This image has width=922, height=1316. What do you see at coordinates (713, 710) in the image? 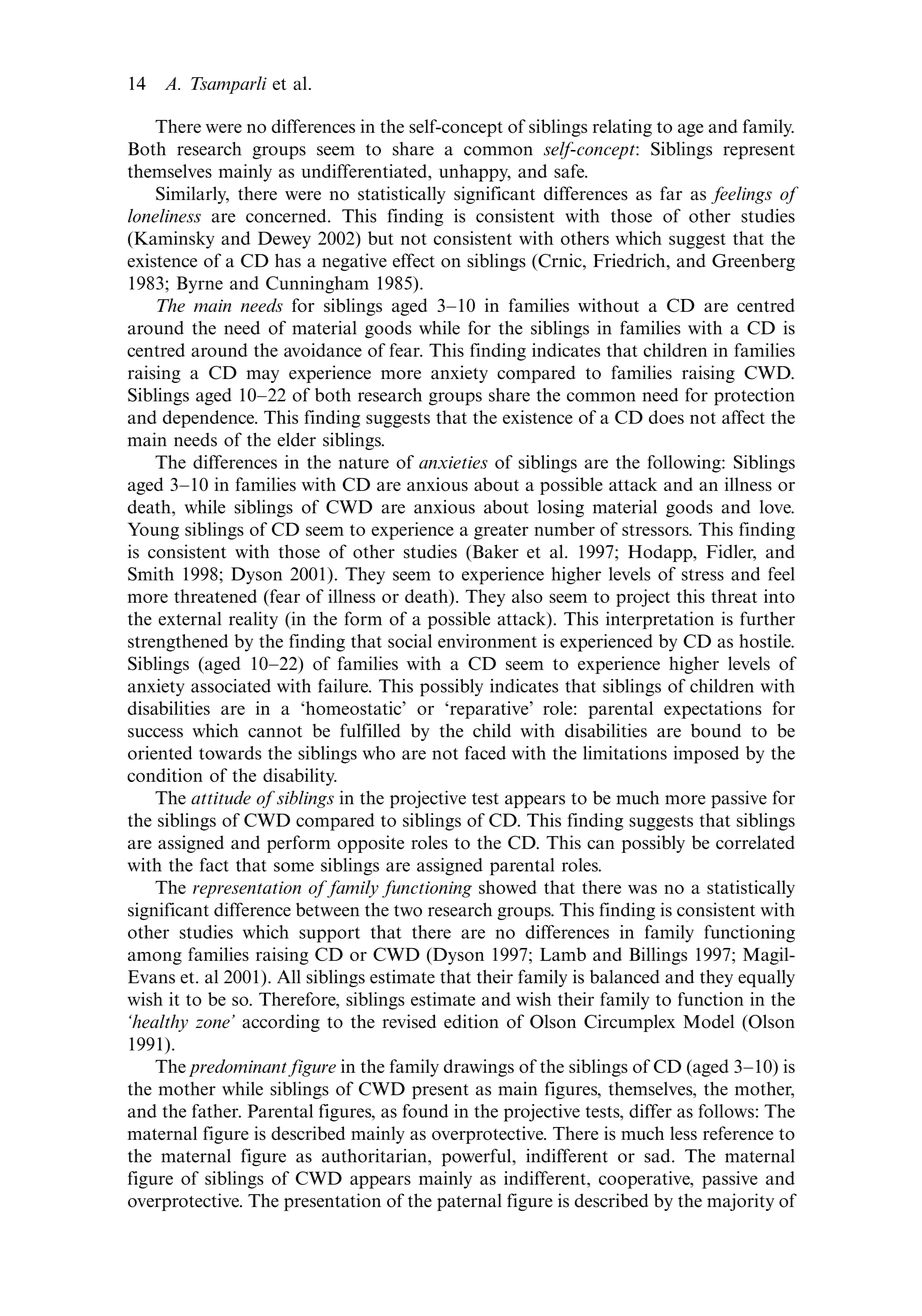
I see `expectations` at bounding box center [713, 710].
